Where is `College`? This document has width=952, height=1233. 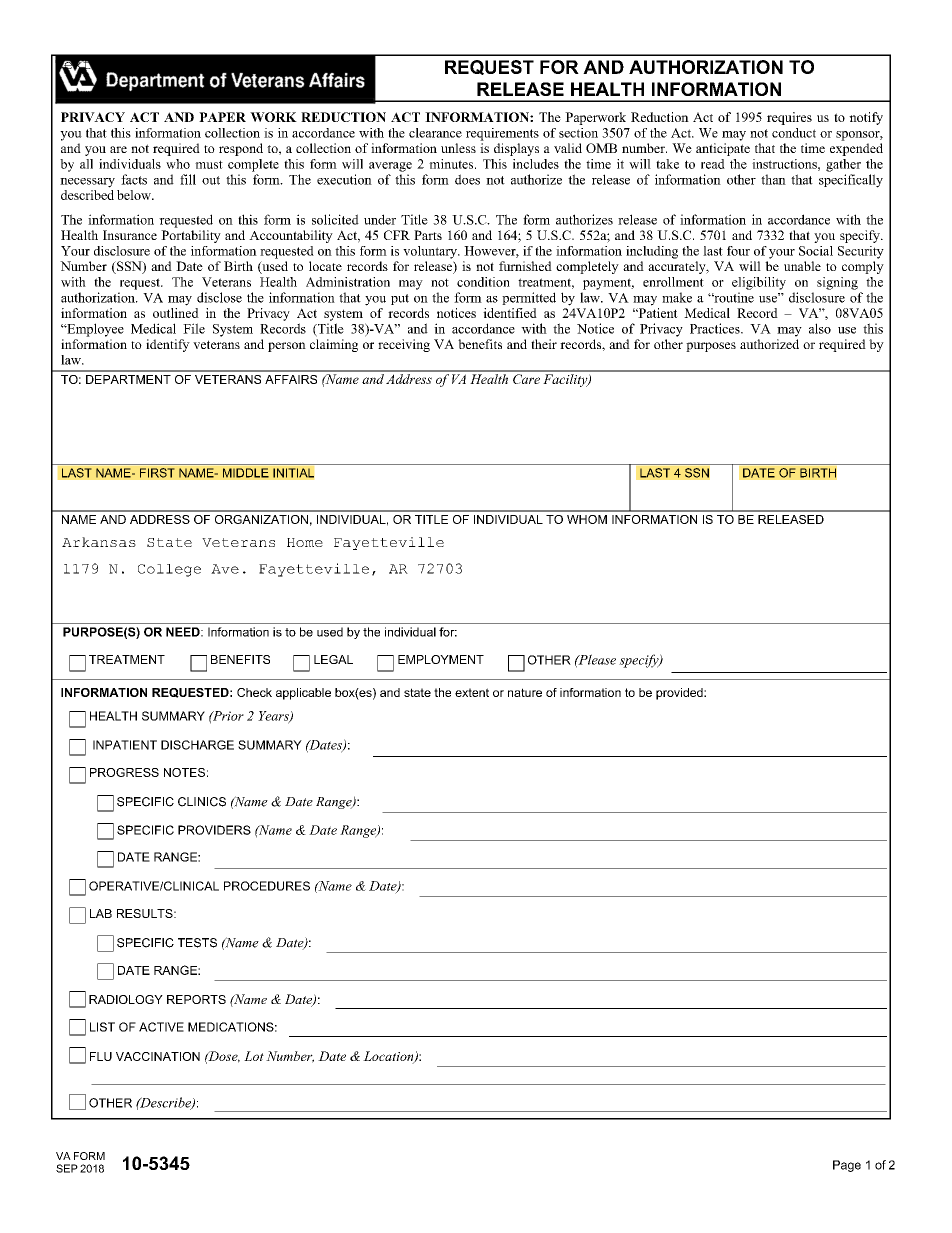
College is located at coordinates (169, 570).
